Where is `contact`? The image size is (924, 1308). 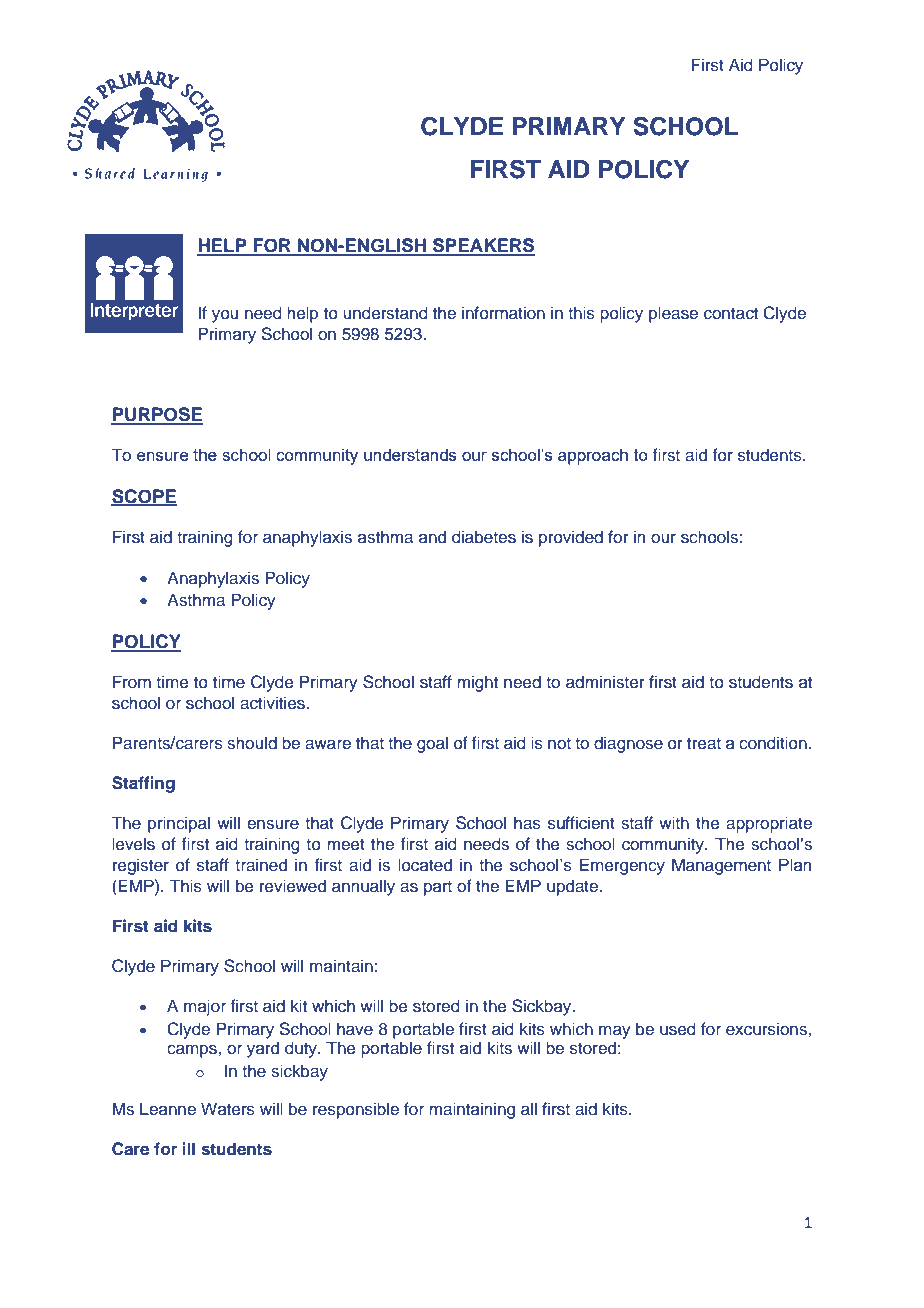
contact is located at coordinates (731, 314).
